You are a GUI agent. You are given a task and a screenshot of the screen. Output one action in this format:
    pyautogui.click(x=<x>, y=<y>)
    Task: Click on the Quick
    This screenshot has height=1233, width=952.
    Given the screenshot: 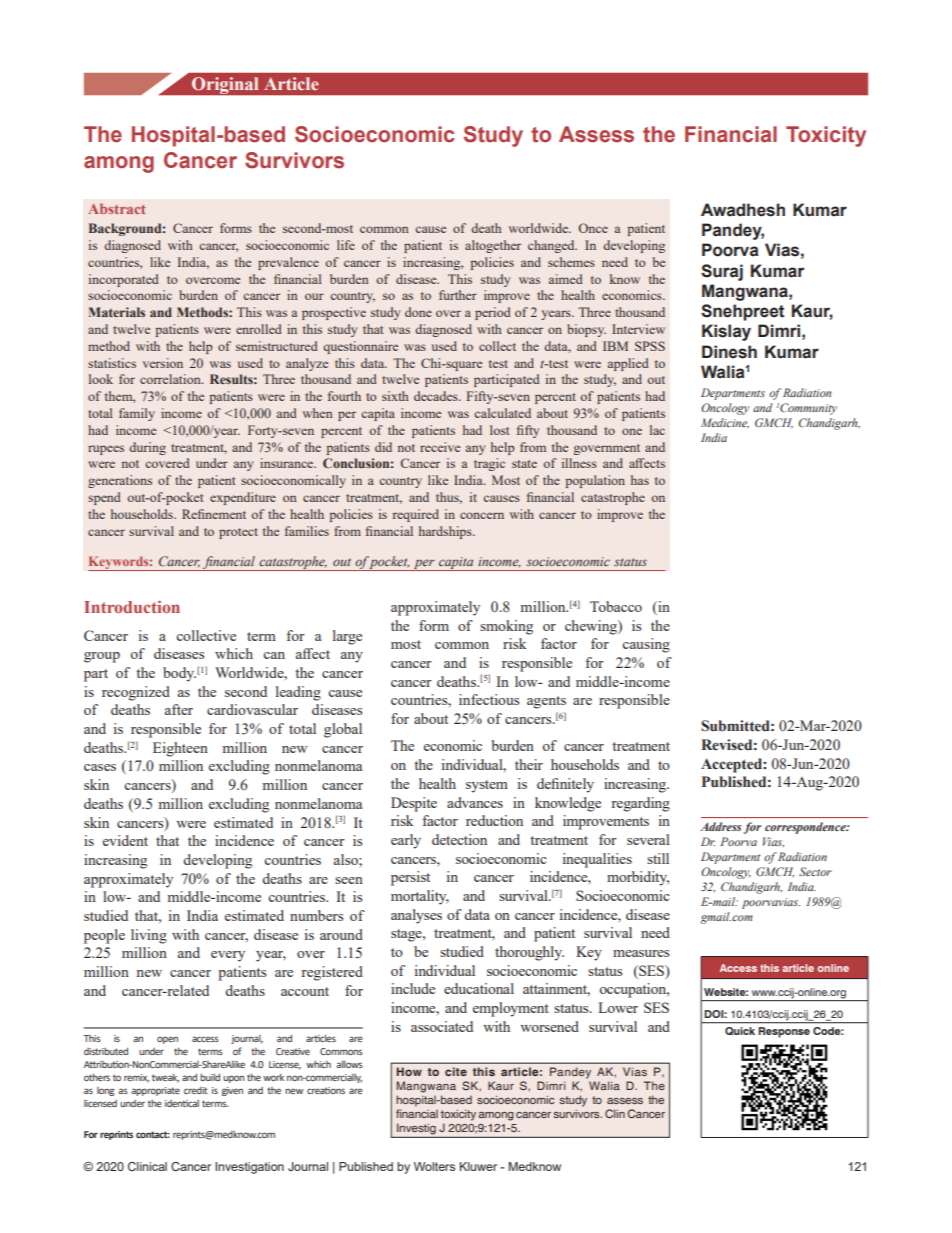 What is the action you would take?
    pyautogui.click(x=740, y=1031)
